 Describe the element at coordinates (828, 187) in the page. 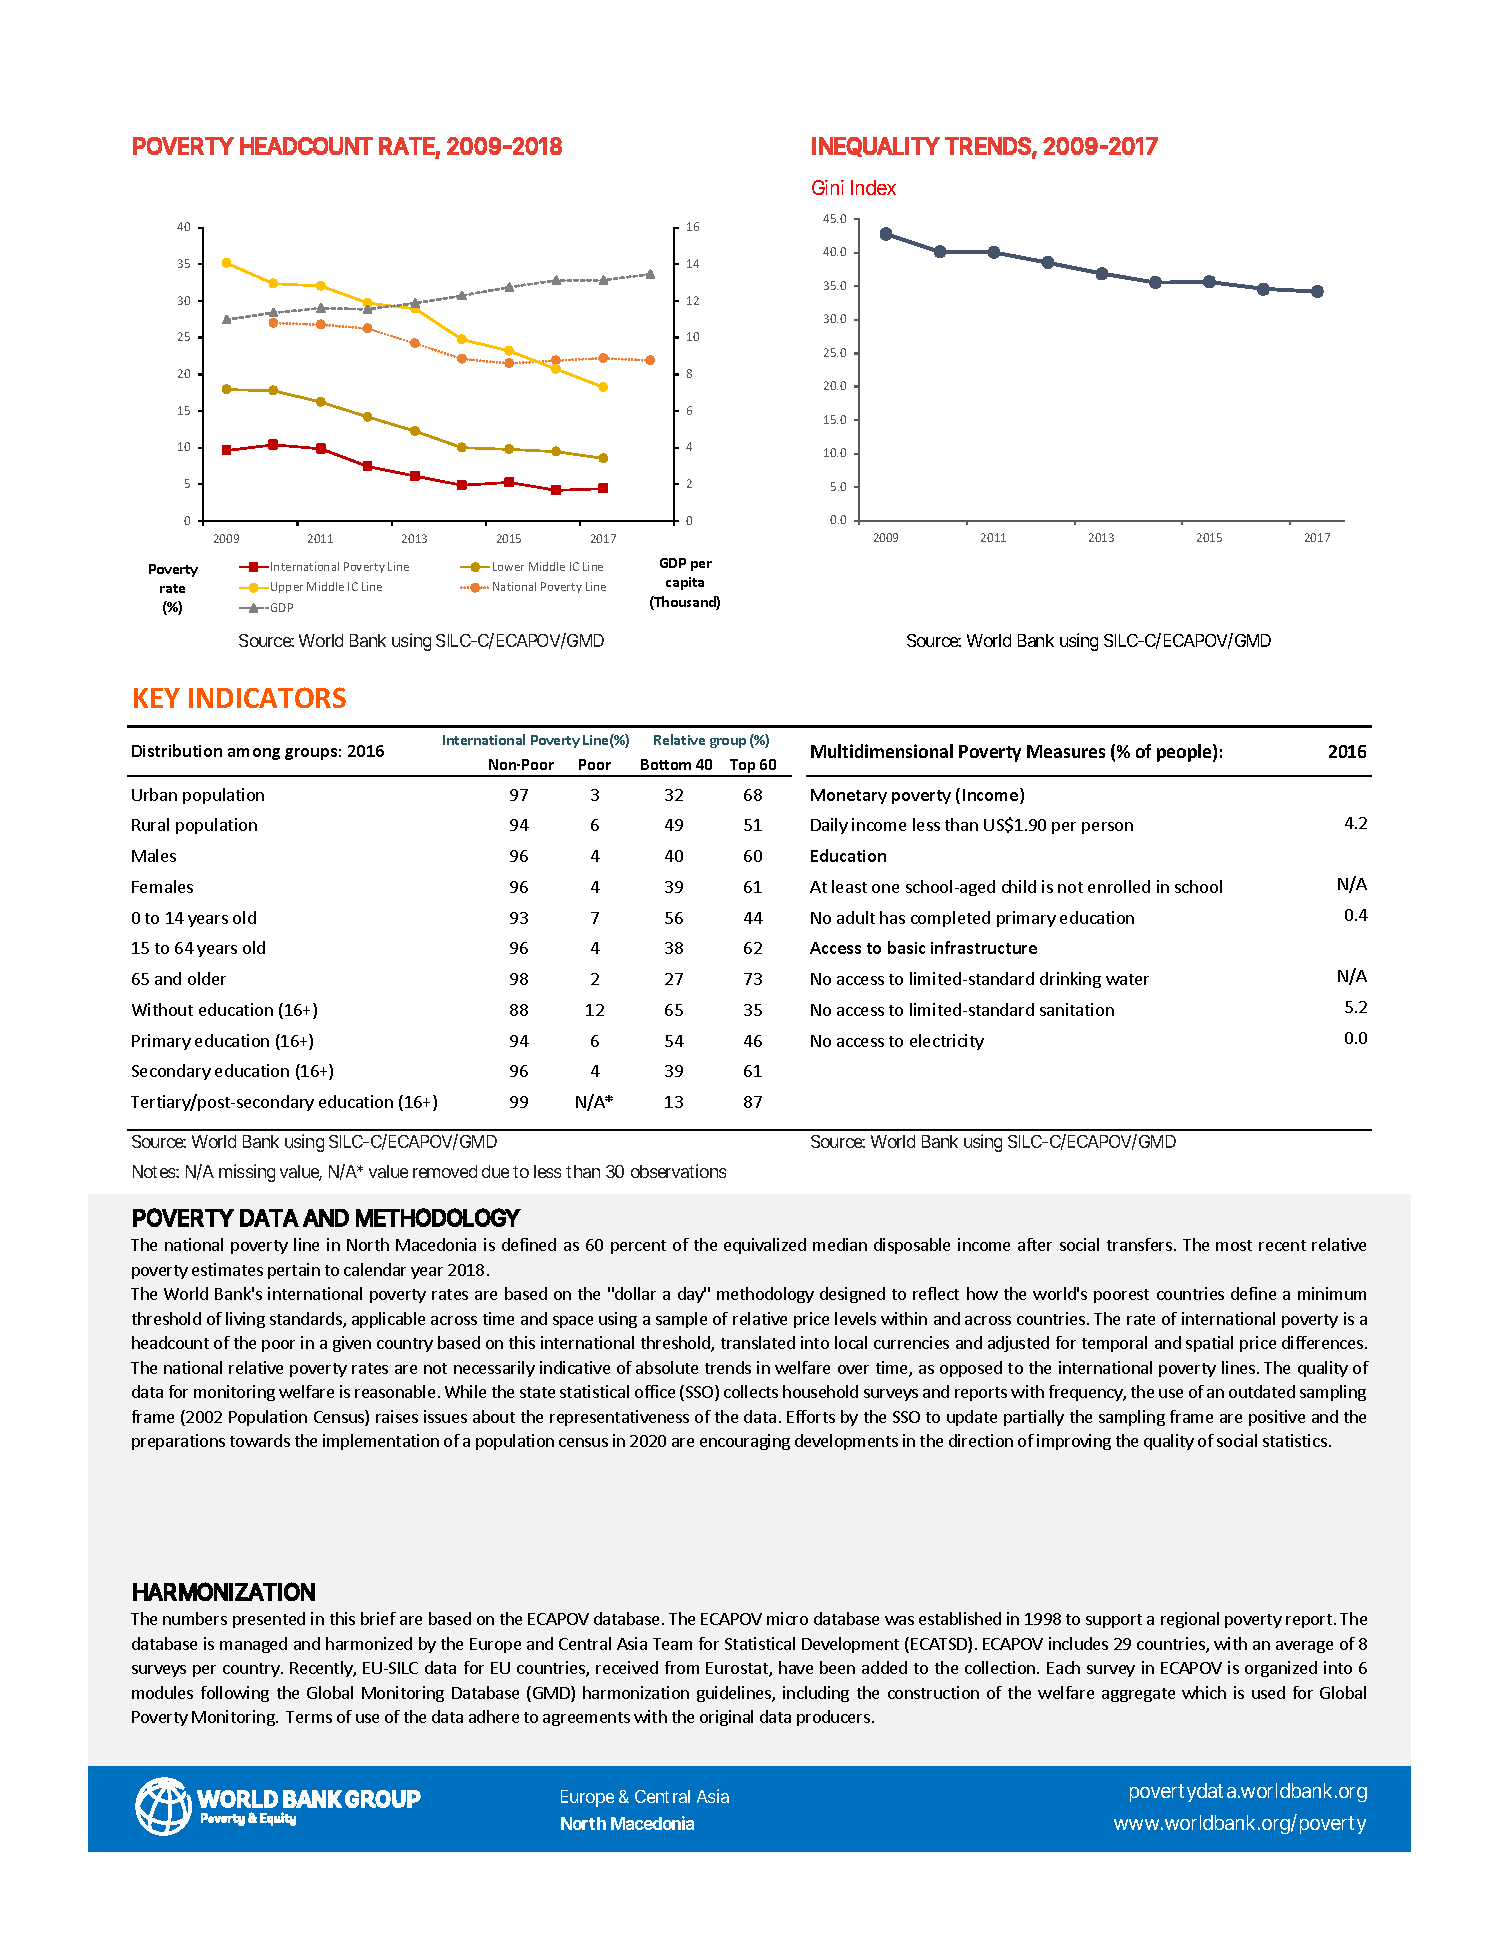

I see `Gini` at that location.
